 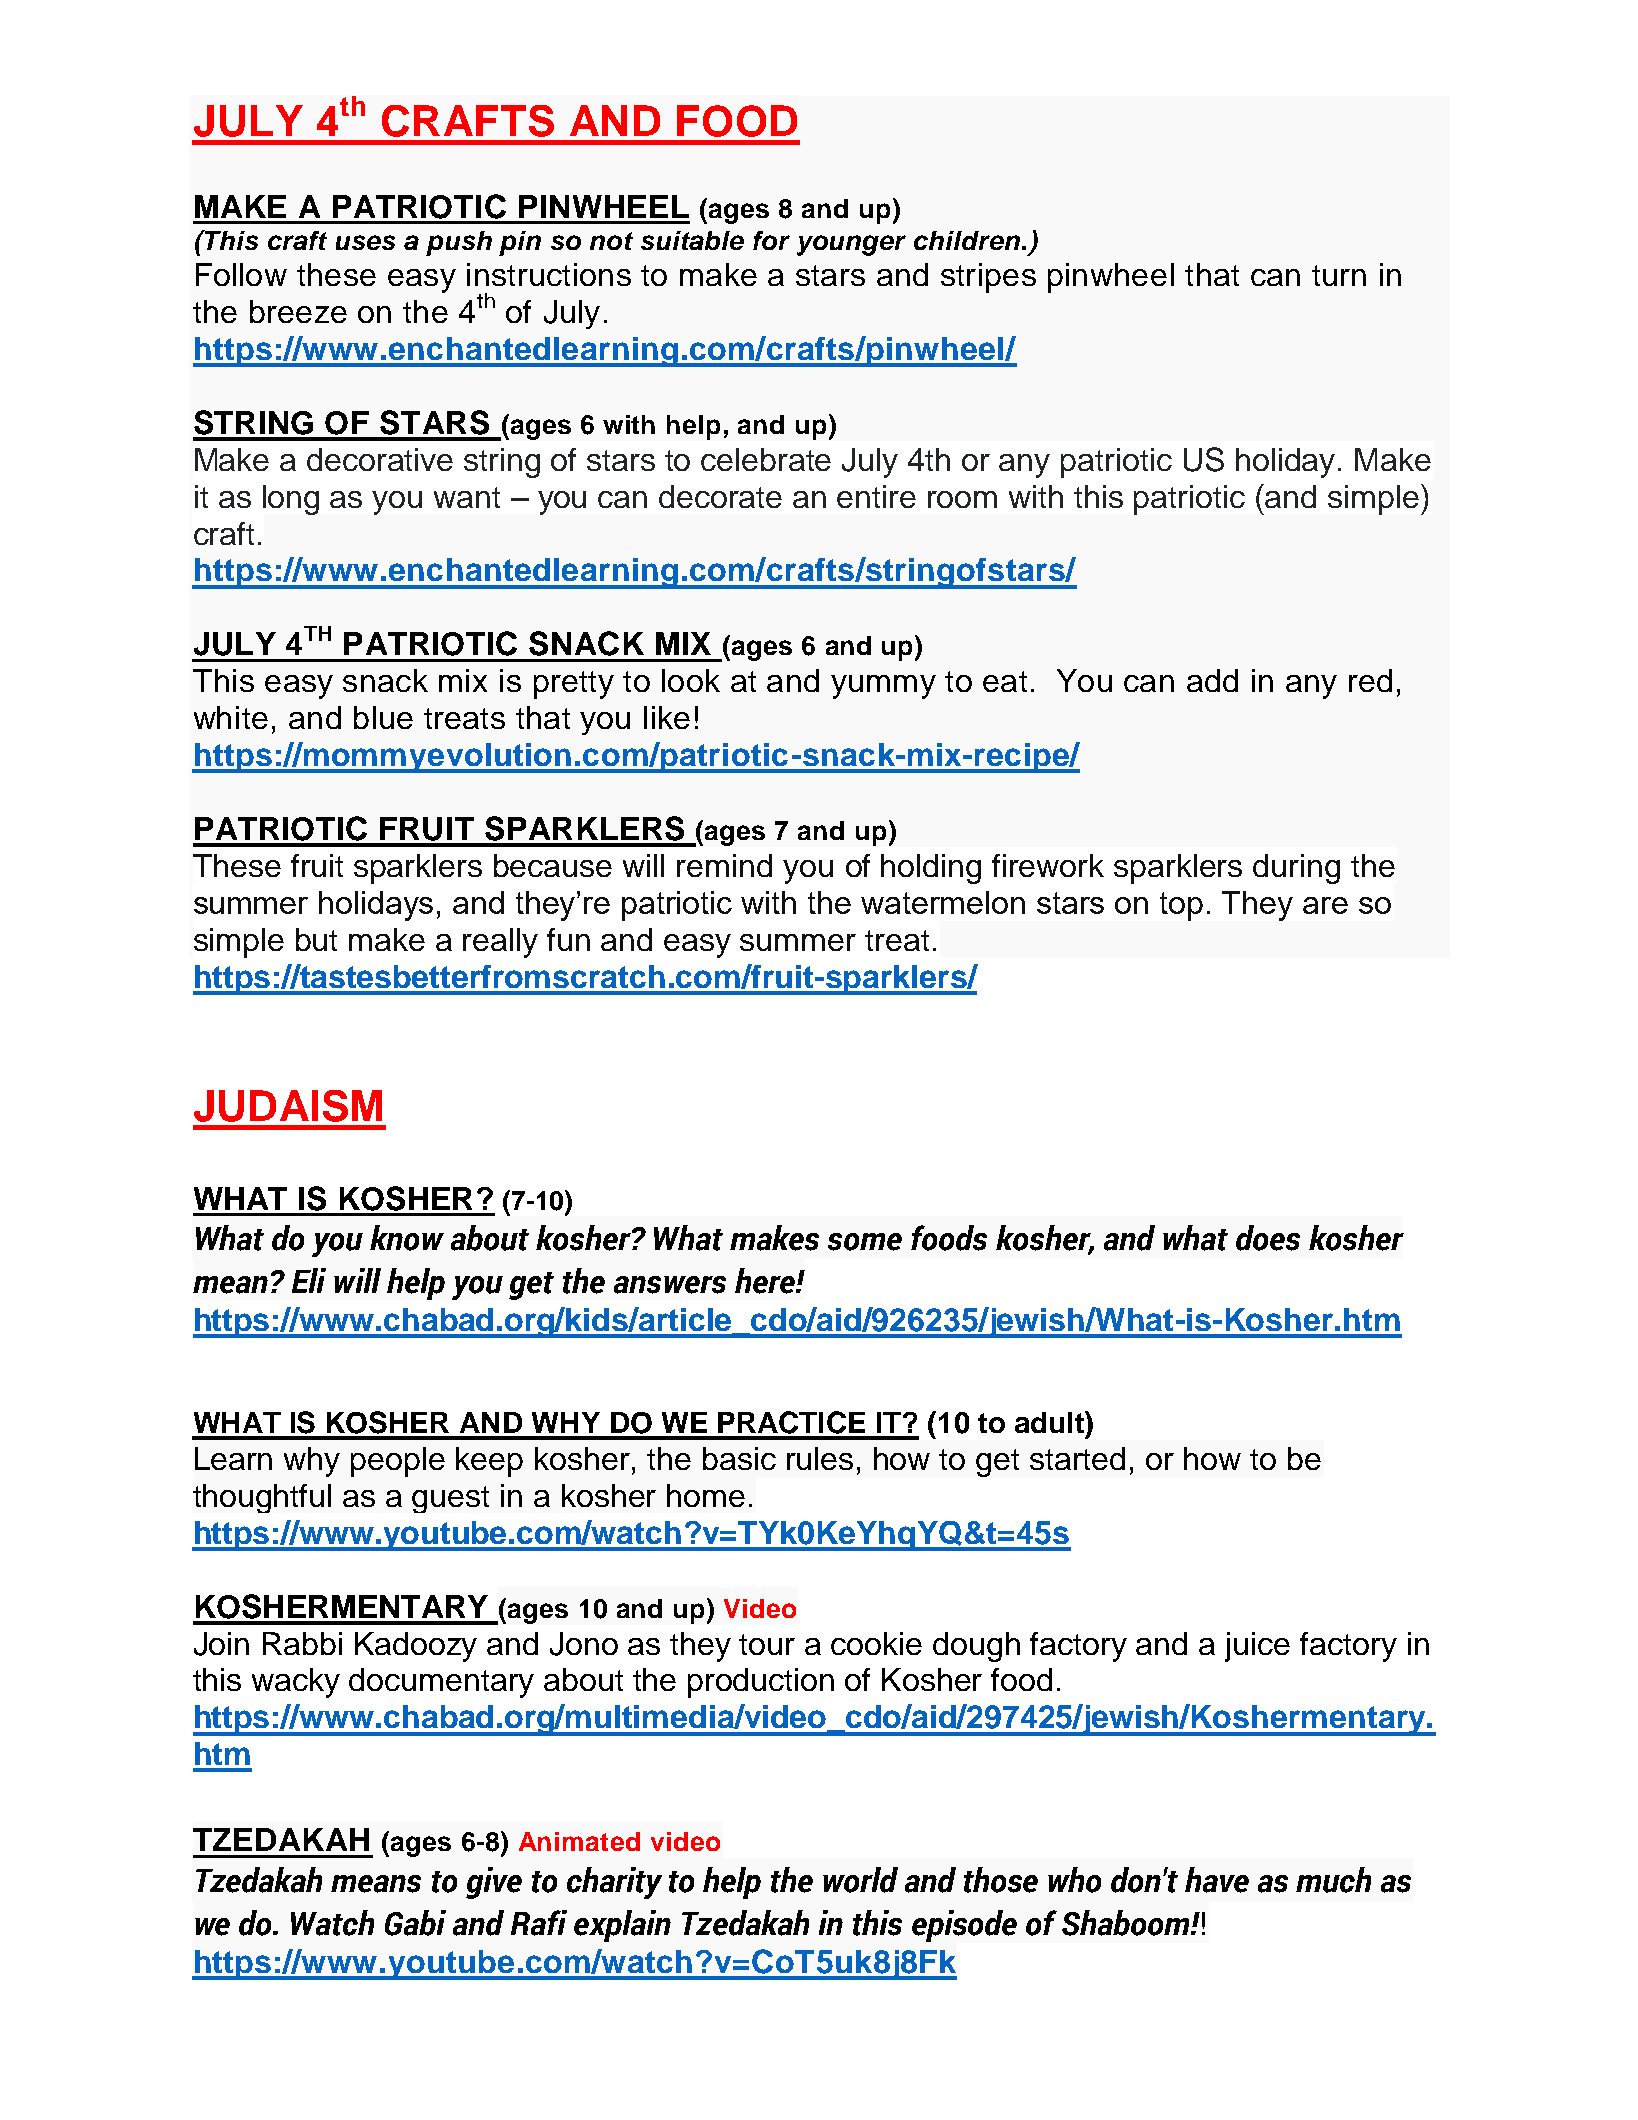 I want to click on here, so click(x=766, y=1281).
